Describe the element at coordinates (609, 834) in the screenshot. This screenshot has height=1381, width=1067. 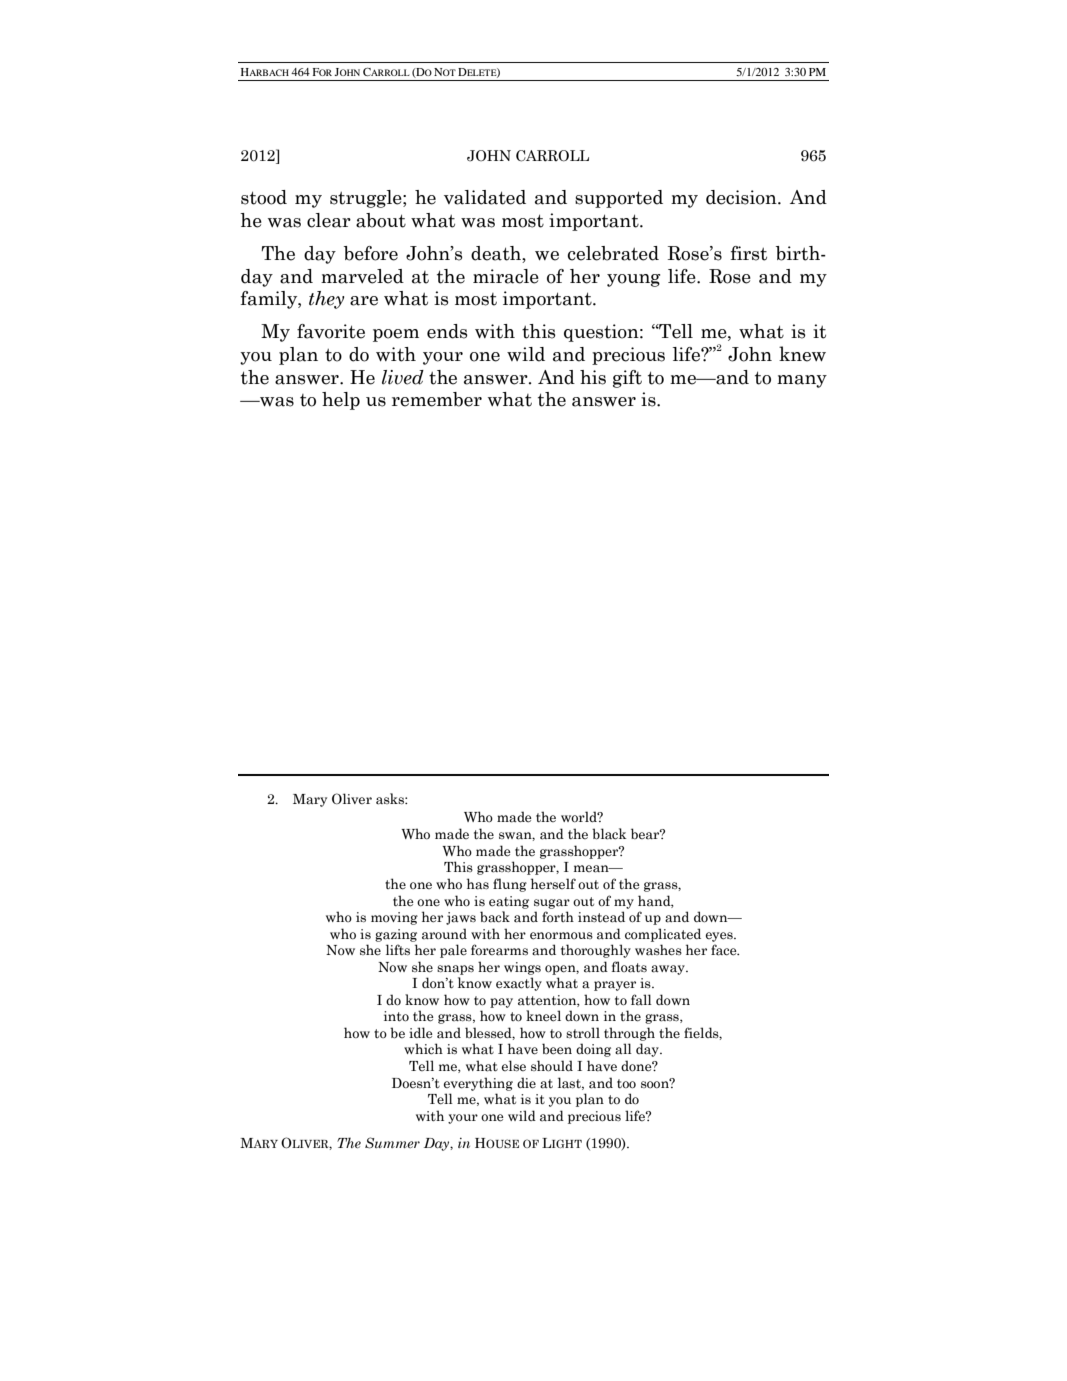
I see `black` at that location.
